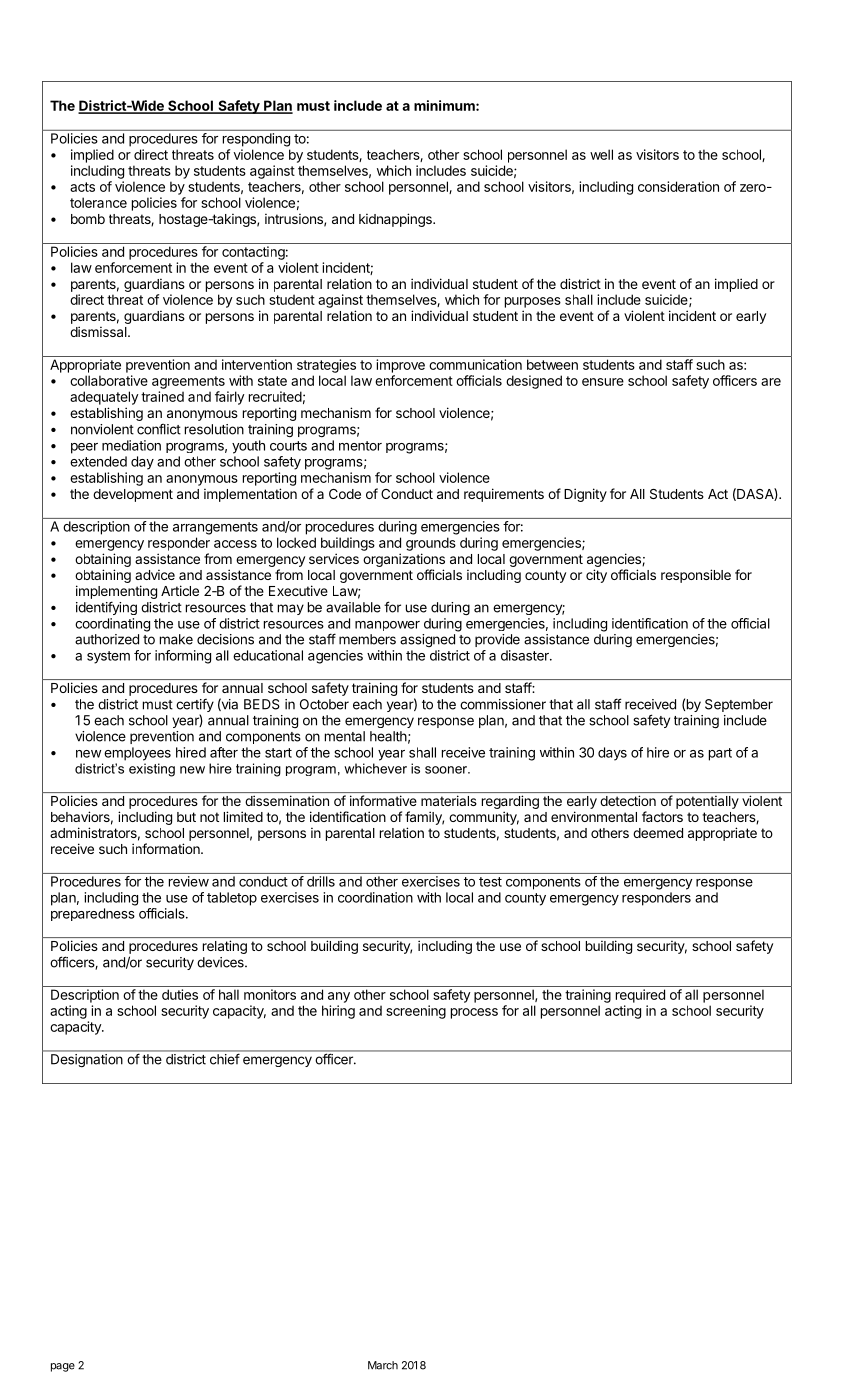 The width and height of the page is (849, 1400). I want to click on advice, so click(155, 574).
